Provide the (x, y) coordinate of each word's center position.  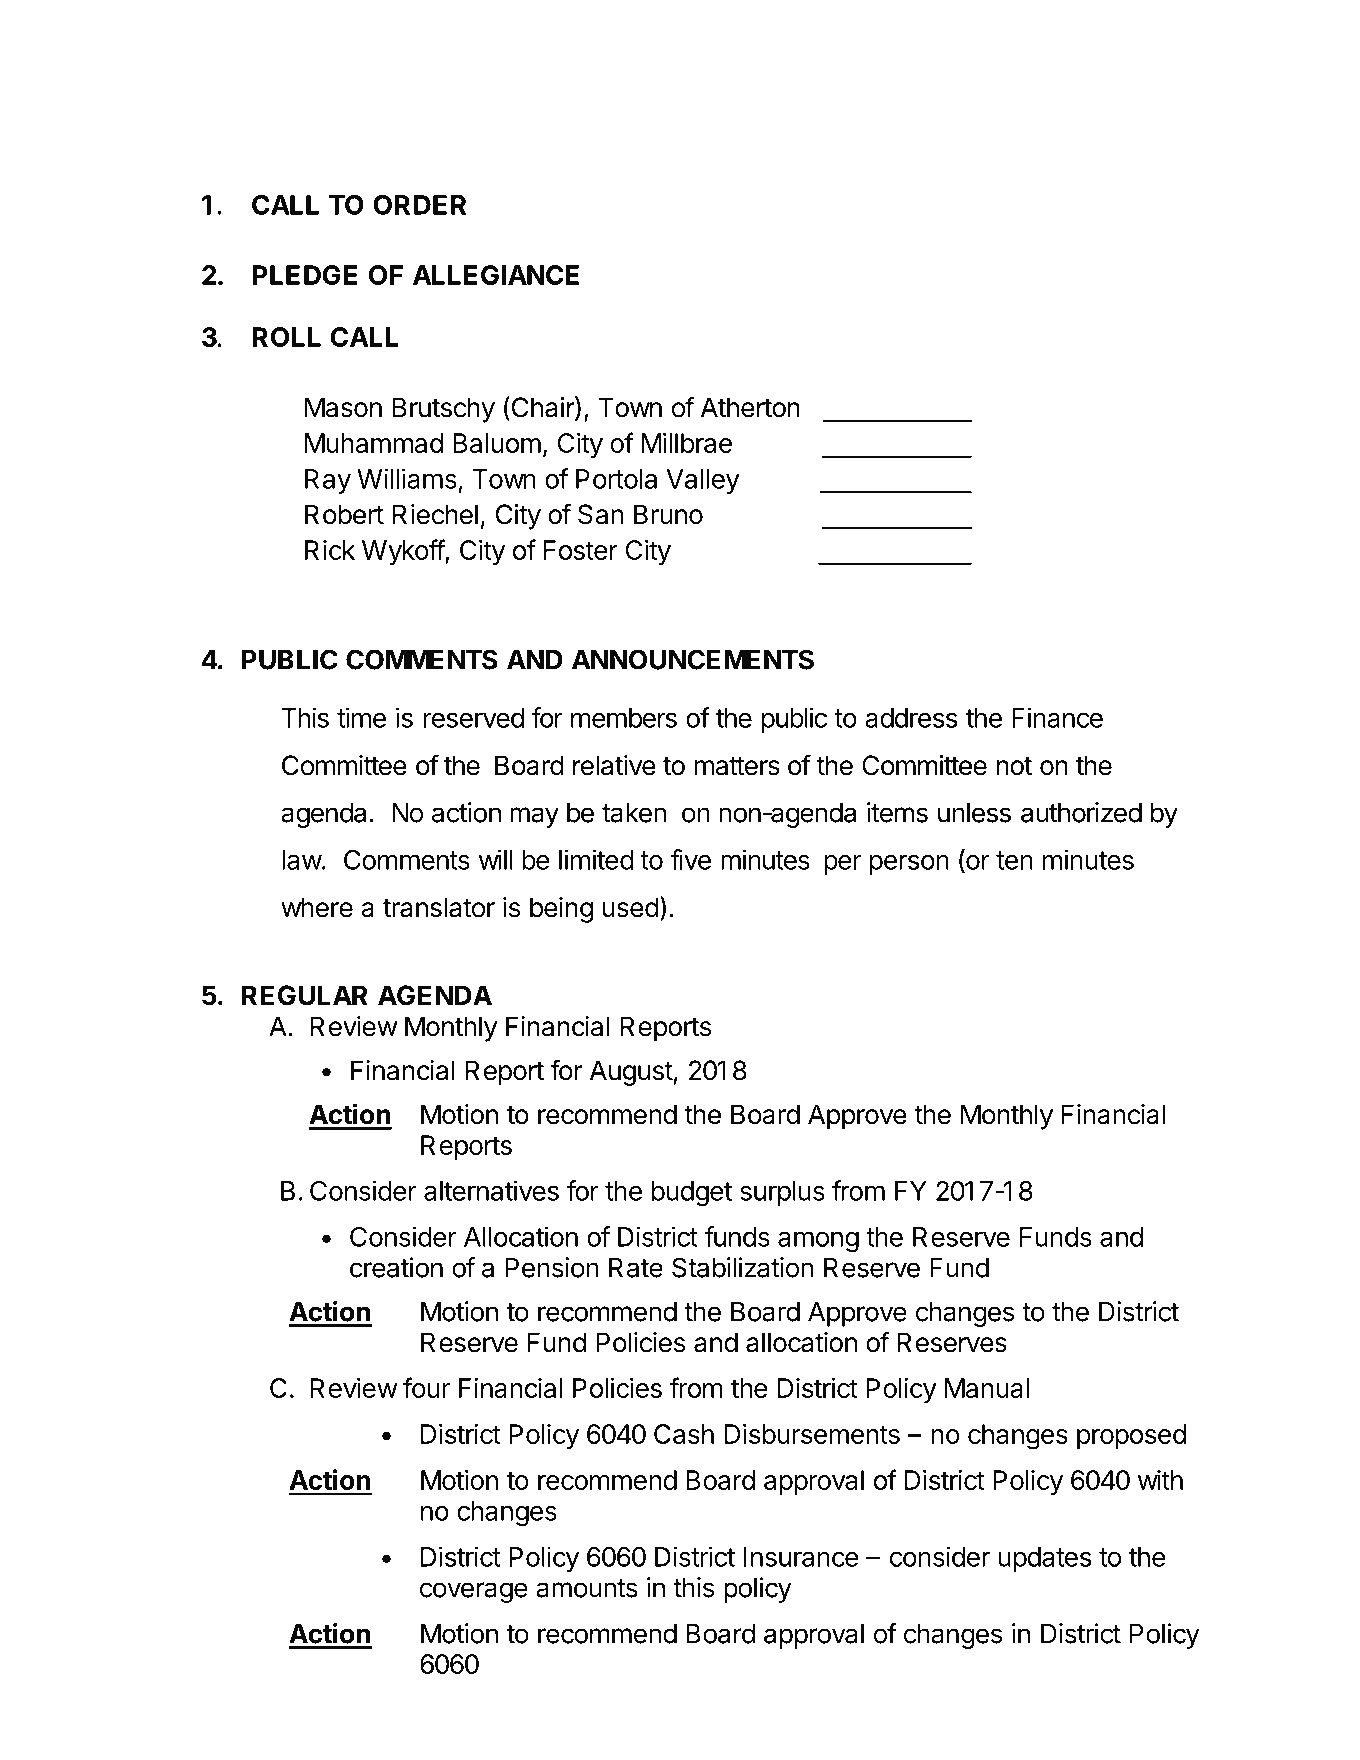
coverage (474, 1592)
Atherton (750, 407)
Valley (703, 481)
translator (439, 907)
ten (1014, 860)
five (690, 859)
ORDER (419, 205)
